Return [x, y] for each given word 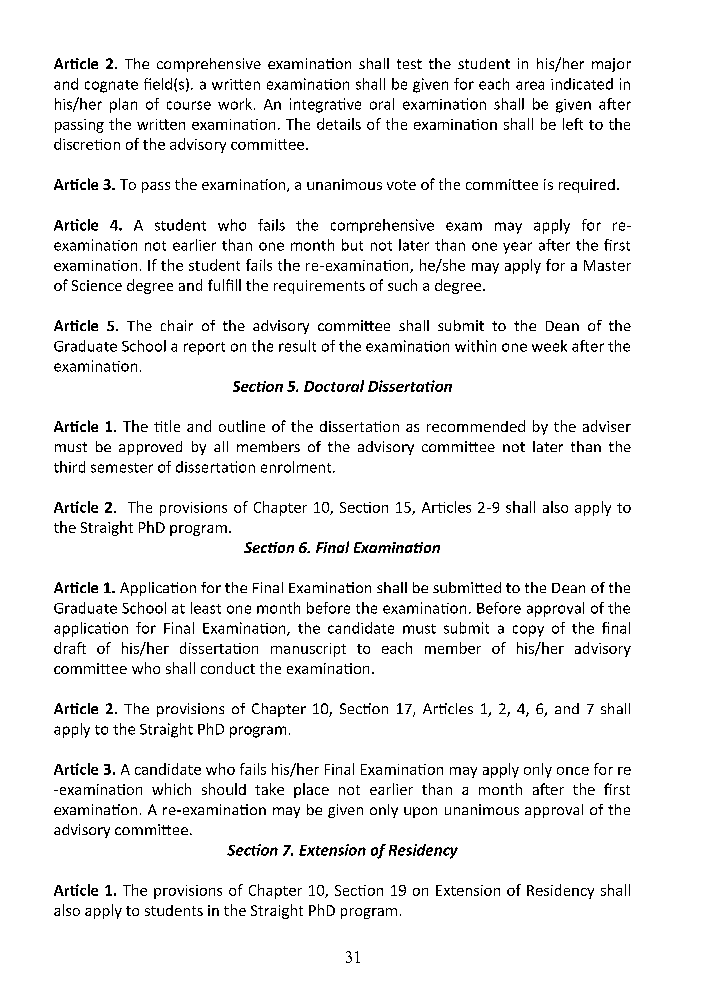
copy [528, 631]
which [171, 789]
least [206, 608]
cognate [111, 86]
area [530, 85]
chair [177, 325]
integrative [325, 105]
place [311, 790]
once [573, 771]
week [549, 346]
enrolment [297, 467]
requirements [319, 287]
